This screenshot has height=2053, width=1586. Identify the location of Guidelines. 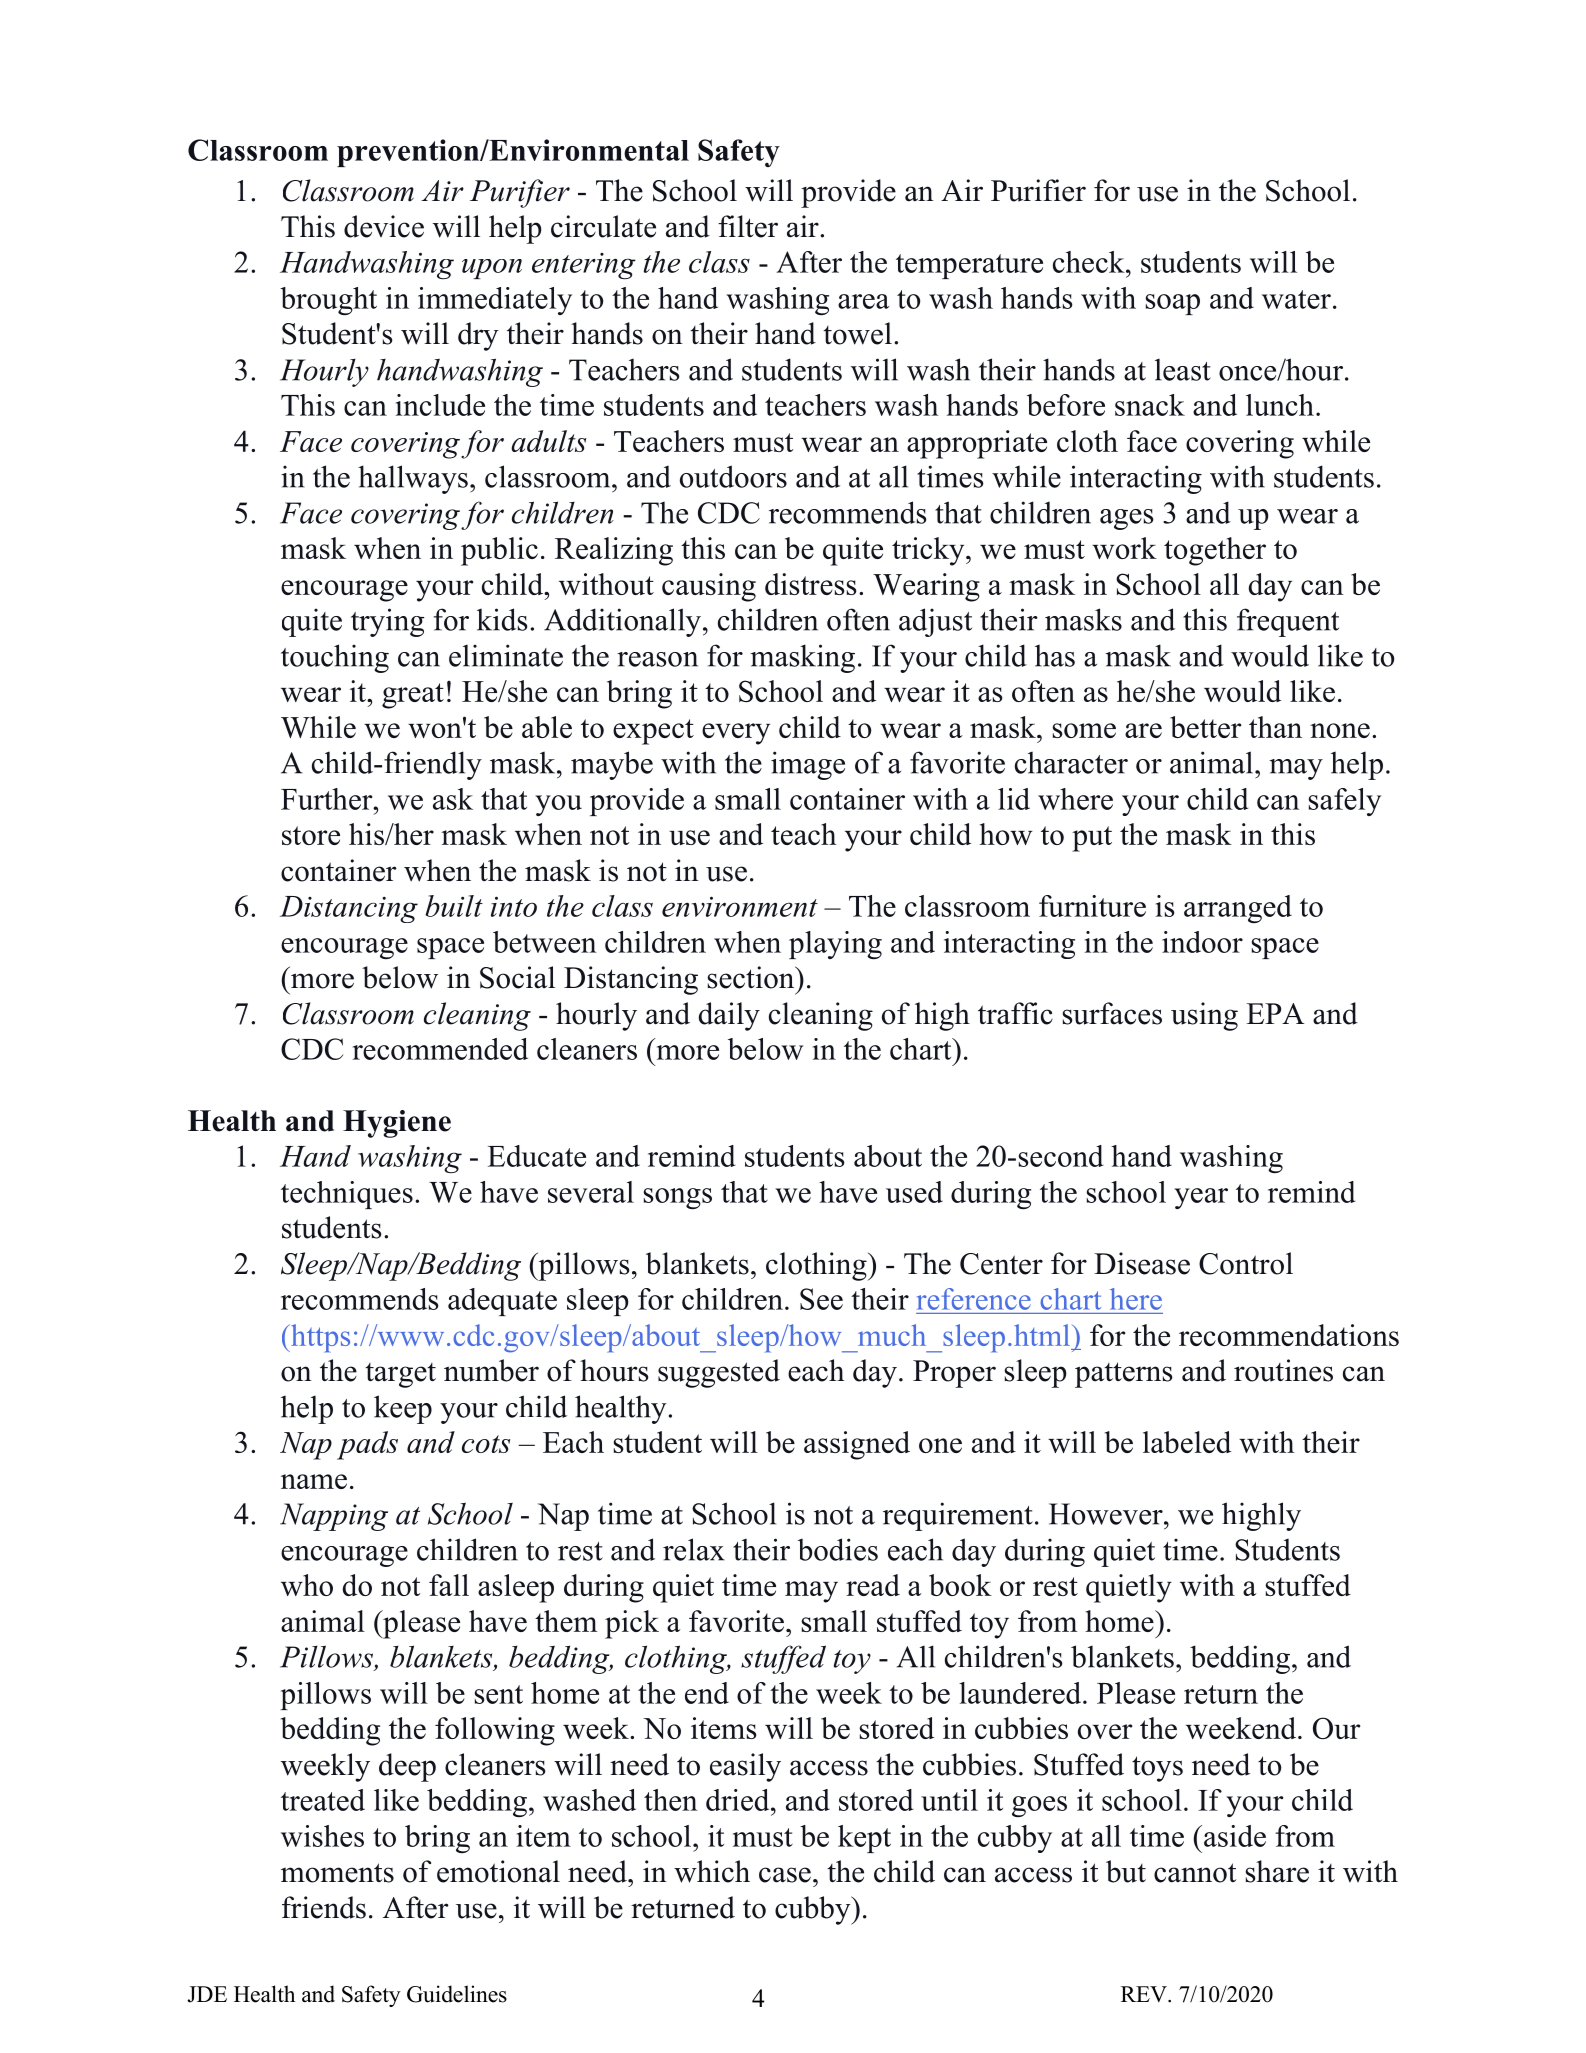
(457, 1994).
